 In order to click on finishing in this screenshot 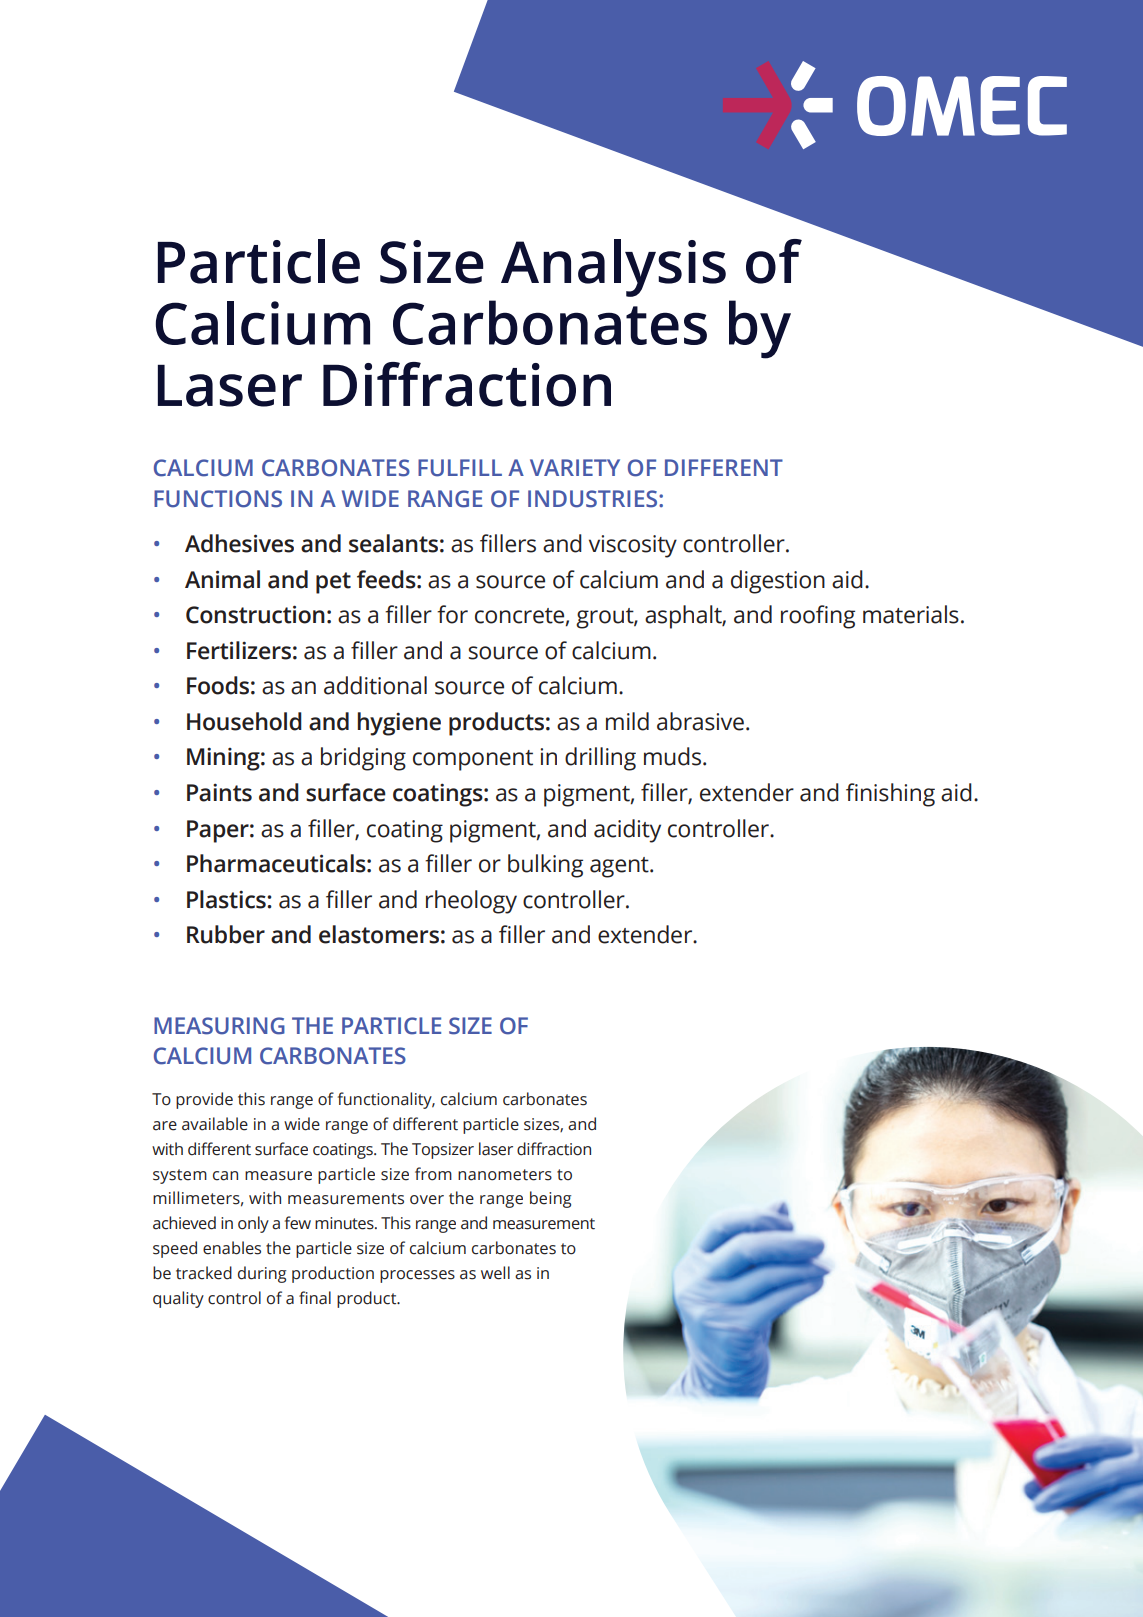, I will do `click(890, 795)`.
